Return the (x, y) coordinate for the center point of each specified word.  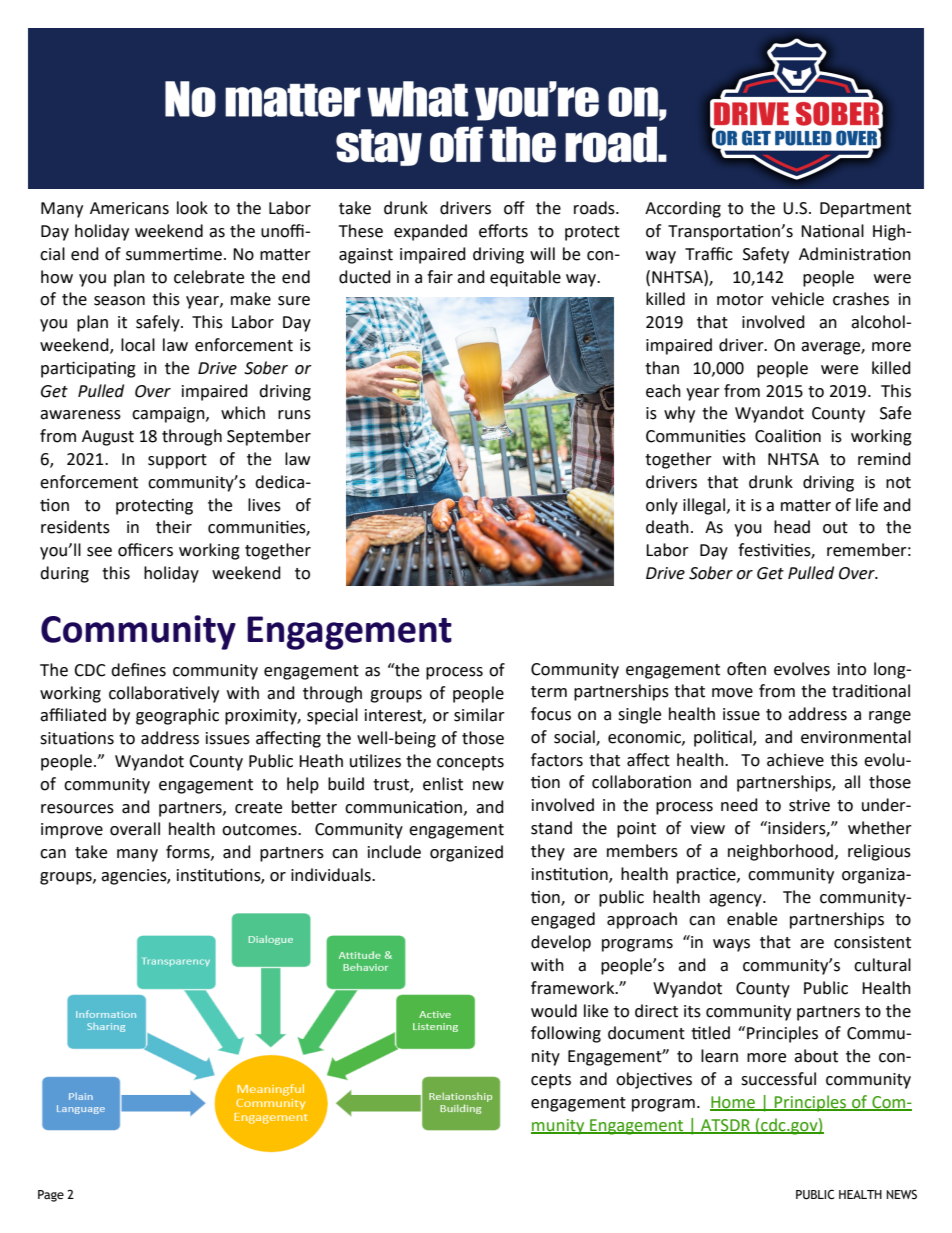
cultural (882, 965)
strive (809, 805)
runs (294, 415)
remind (884, 459)
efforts (503, 231)
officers (145, 550)
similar (479, 715)
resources (77, 809)
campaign (169, 415)
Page (51, 1196)
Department (865, 210)
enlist (443, 784)
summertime (174, 254)
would (554, 1011)
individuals (332, 875)
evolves (802, 669)
